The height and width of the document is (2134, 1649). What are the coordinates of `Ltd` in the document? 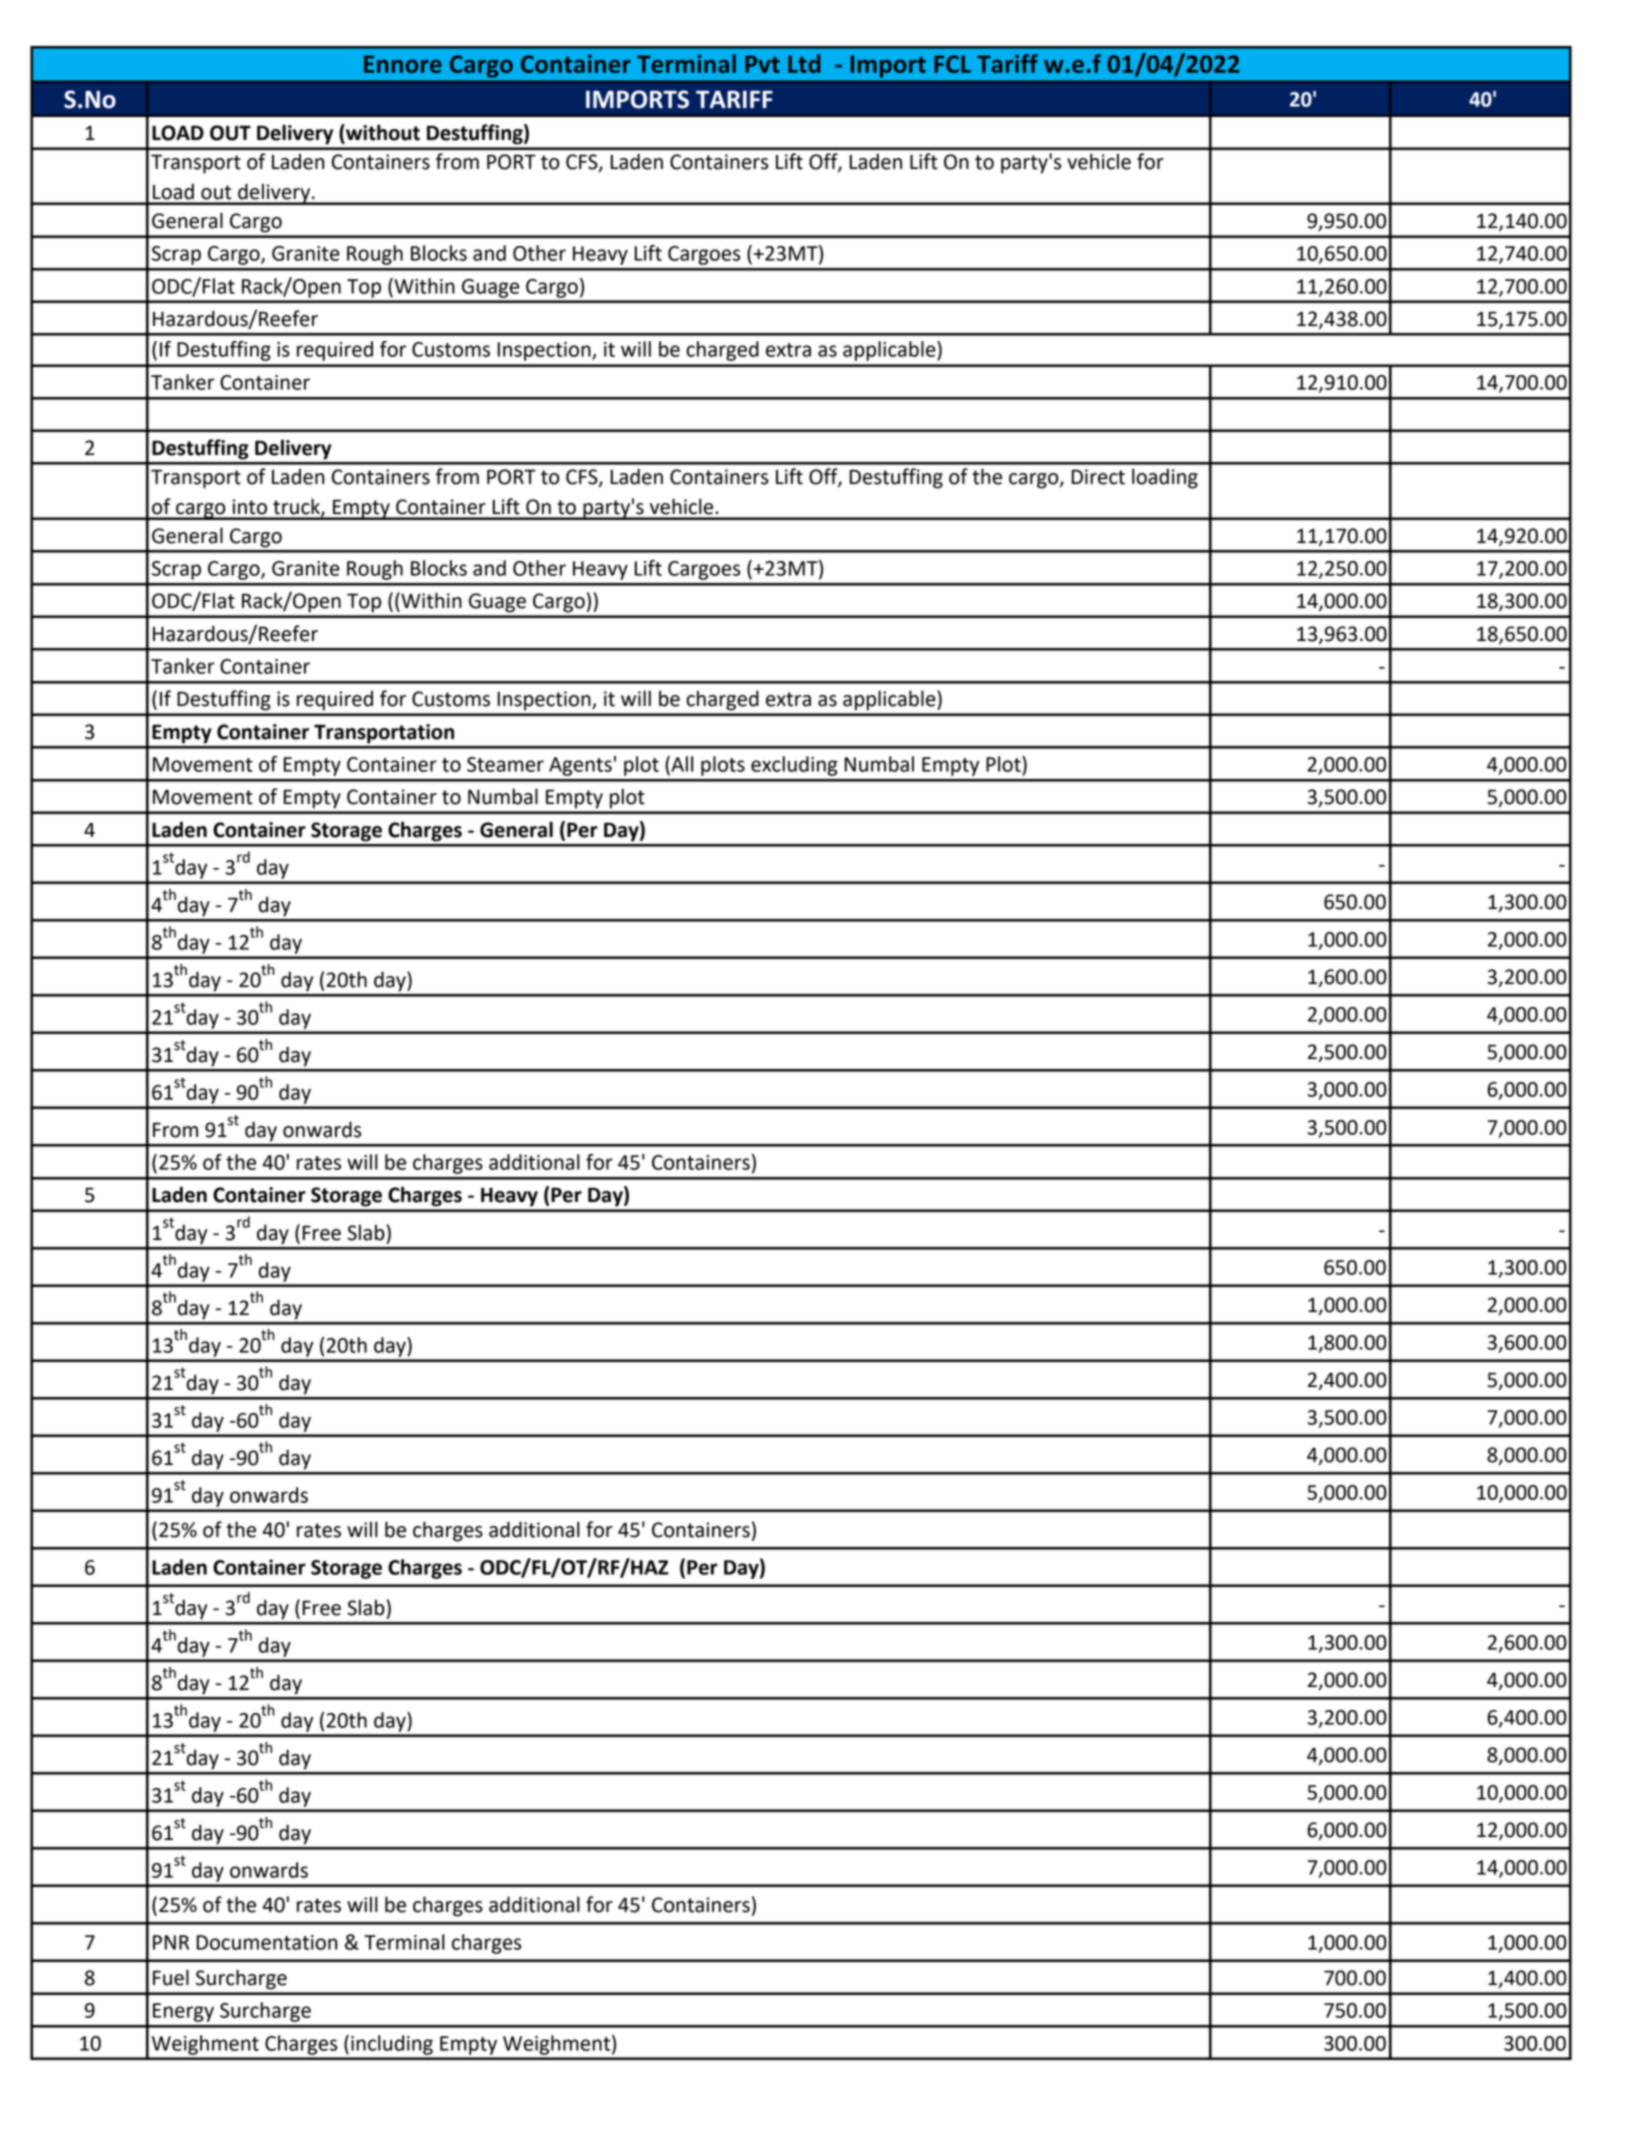 It's located at (804, 63).
